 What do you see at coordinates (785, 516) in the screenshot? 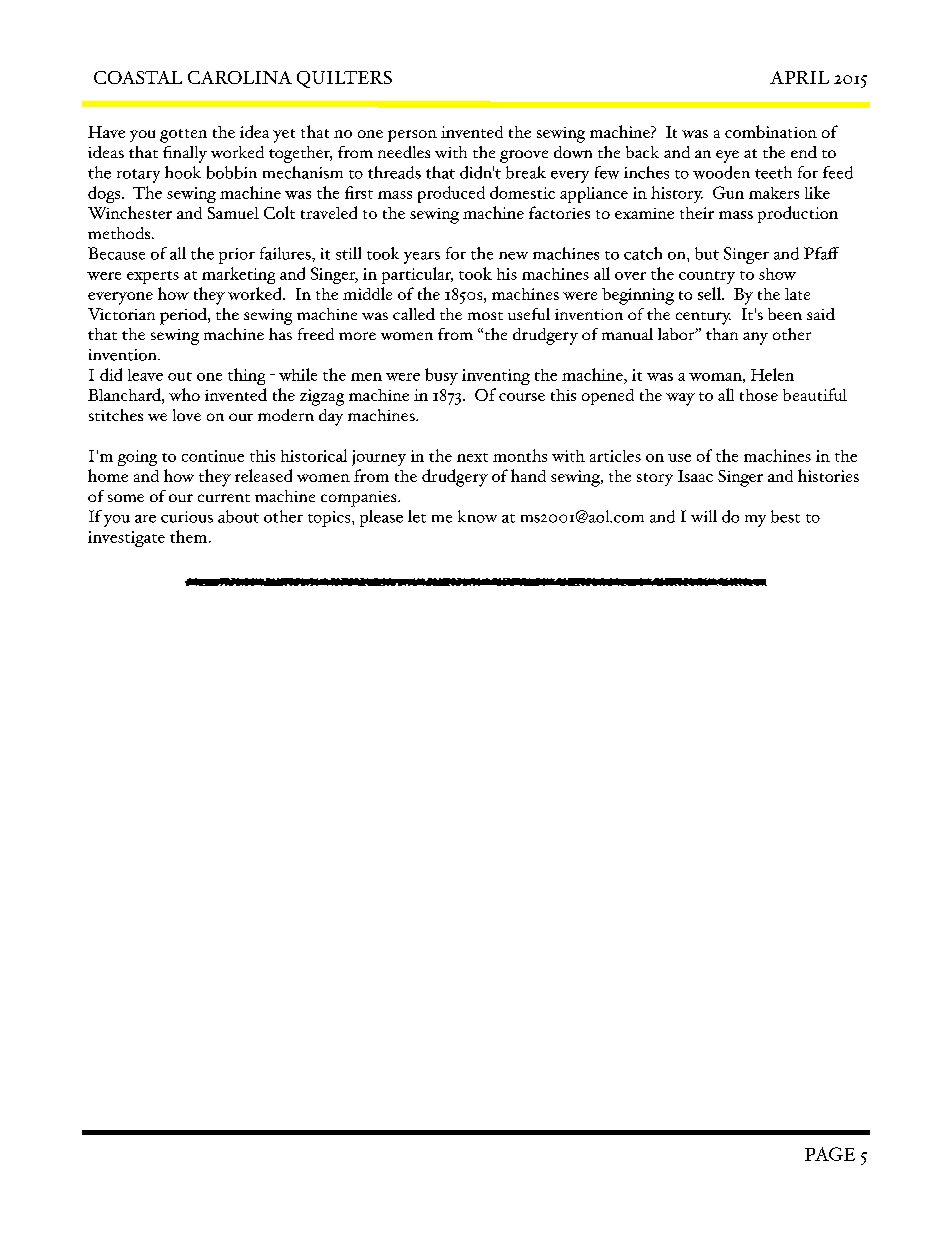
I see `best` at bounding box center [785, 516].
